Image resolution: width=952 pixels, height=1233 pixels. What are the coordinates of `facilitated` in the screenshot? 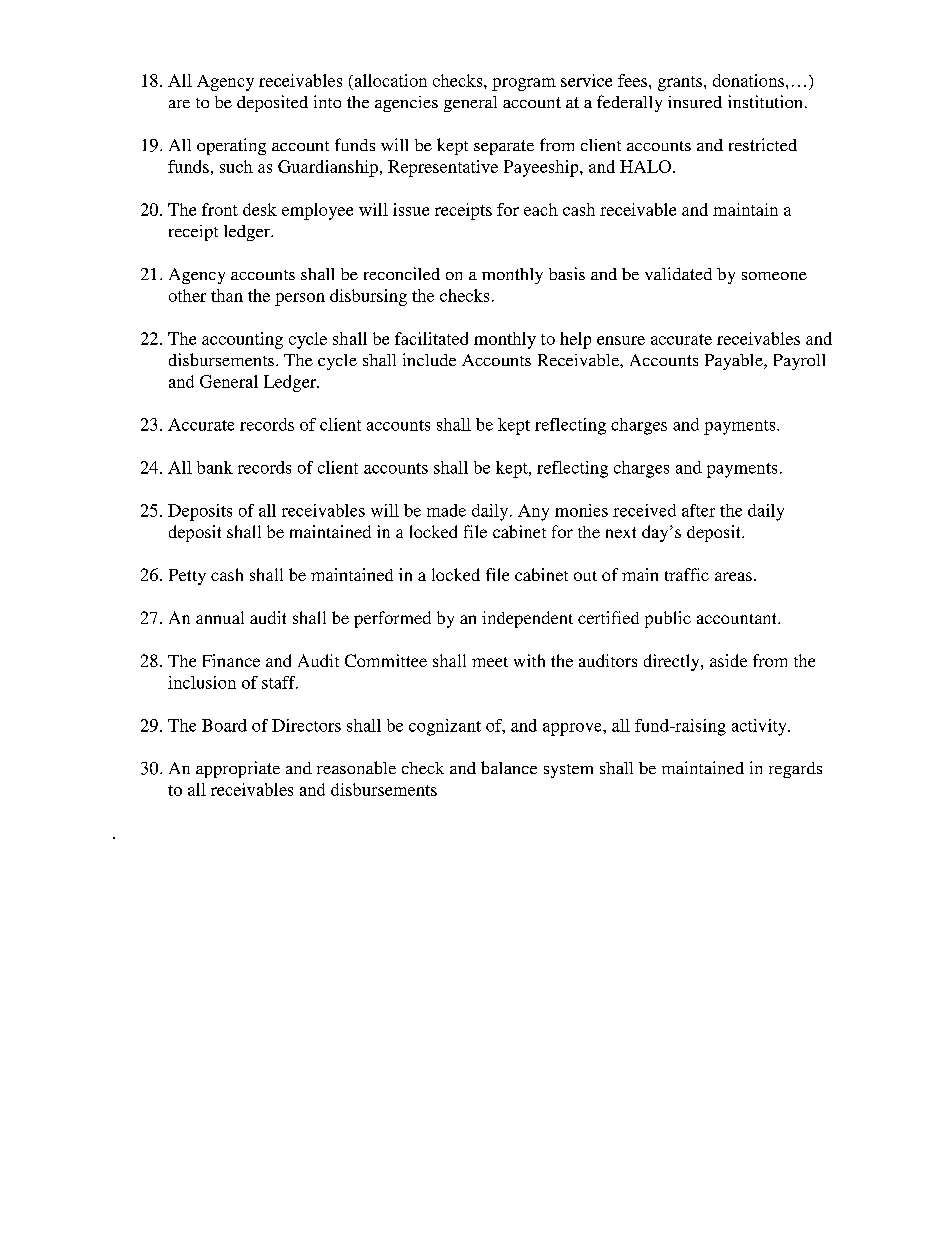 It's located at (431, 338).
